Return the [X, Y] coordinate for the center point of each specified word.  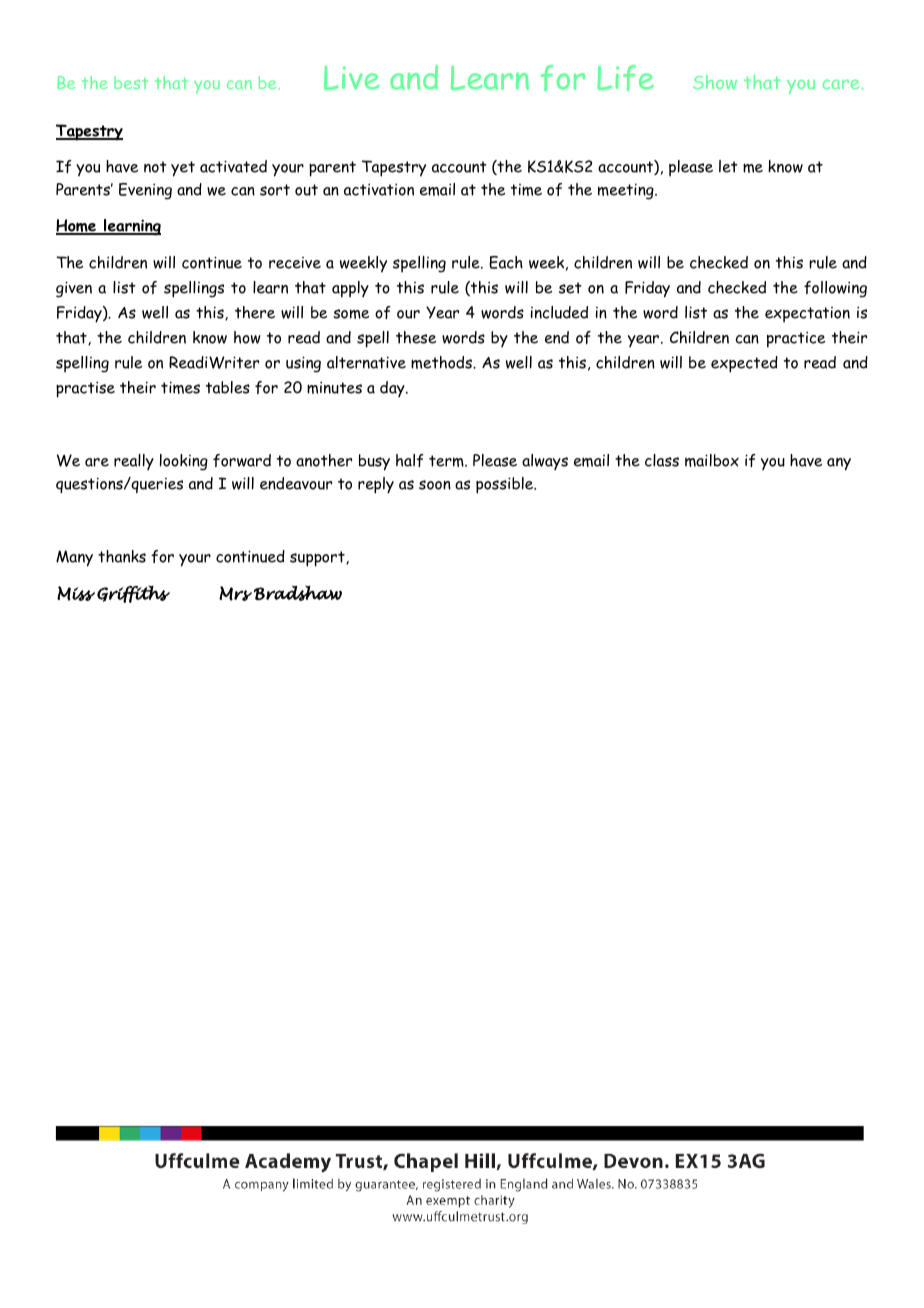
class [662, 460]
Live [352, 78]
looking [184, 462]
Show [715, 82]
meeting [627, 191]
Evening [145, 191]
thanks [122, 556]
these [416, 337]
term [447, 461]
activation [379, 189]
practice [796, 339]
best [131, 82]
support [318, 559]
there [255, 312]
